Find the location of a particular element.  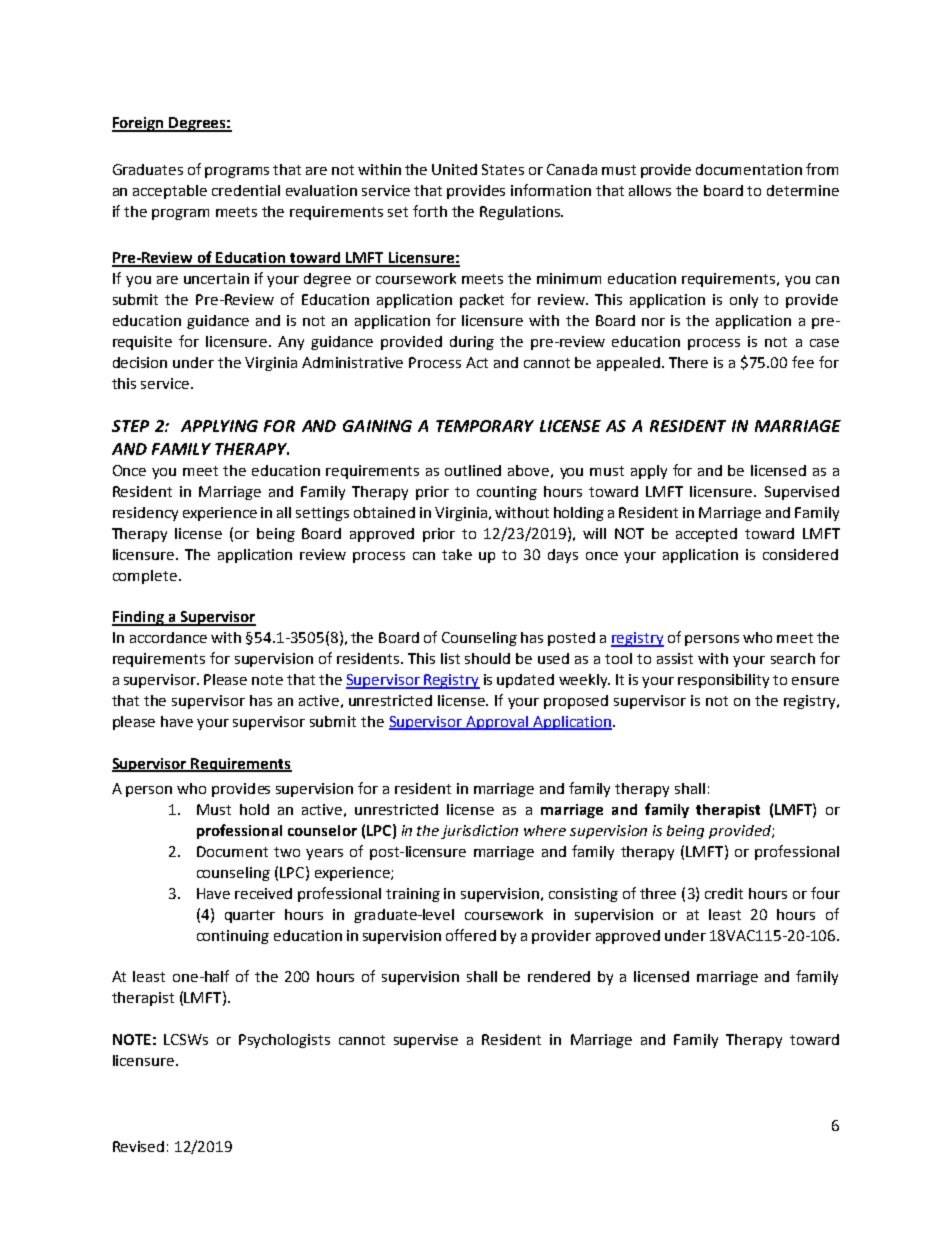

TEMPORARY is located at coordinates (485, 426).
